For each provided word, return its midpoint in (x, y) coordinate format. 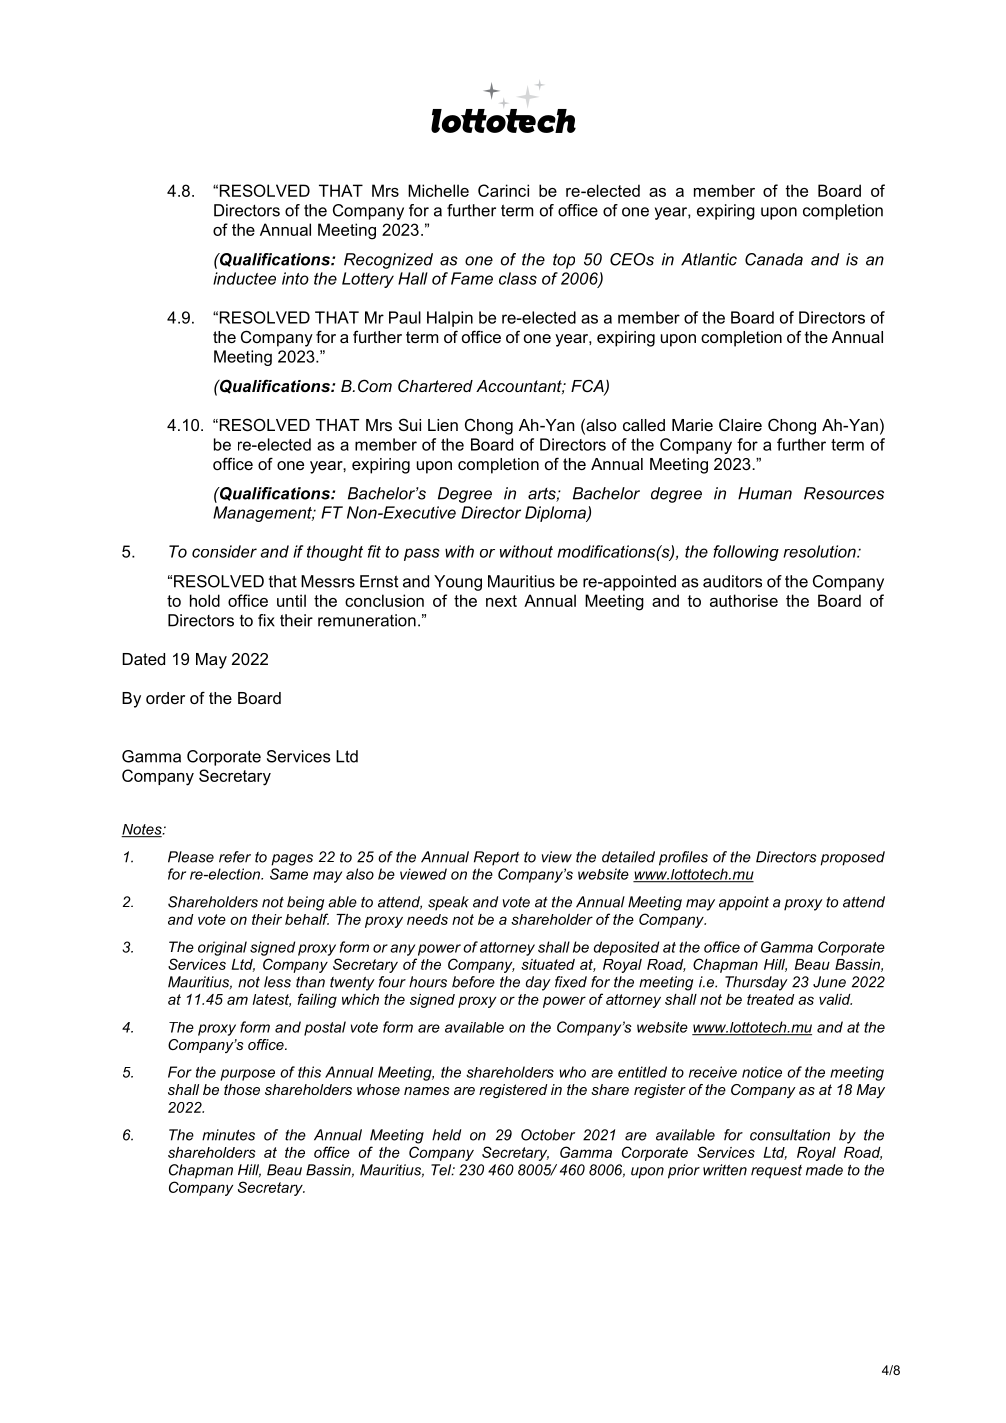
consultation (790, 1135)
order (165, 698)
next (501, 601)
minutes (228, 1135)
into (295, 278)
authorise (744, 600)
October (548, 1135)
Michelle (438, 190)
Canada (774, 259)
